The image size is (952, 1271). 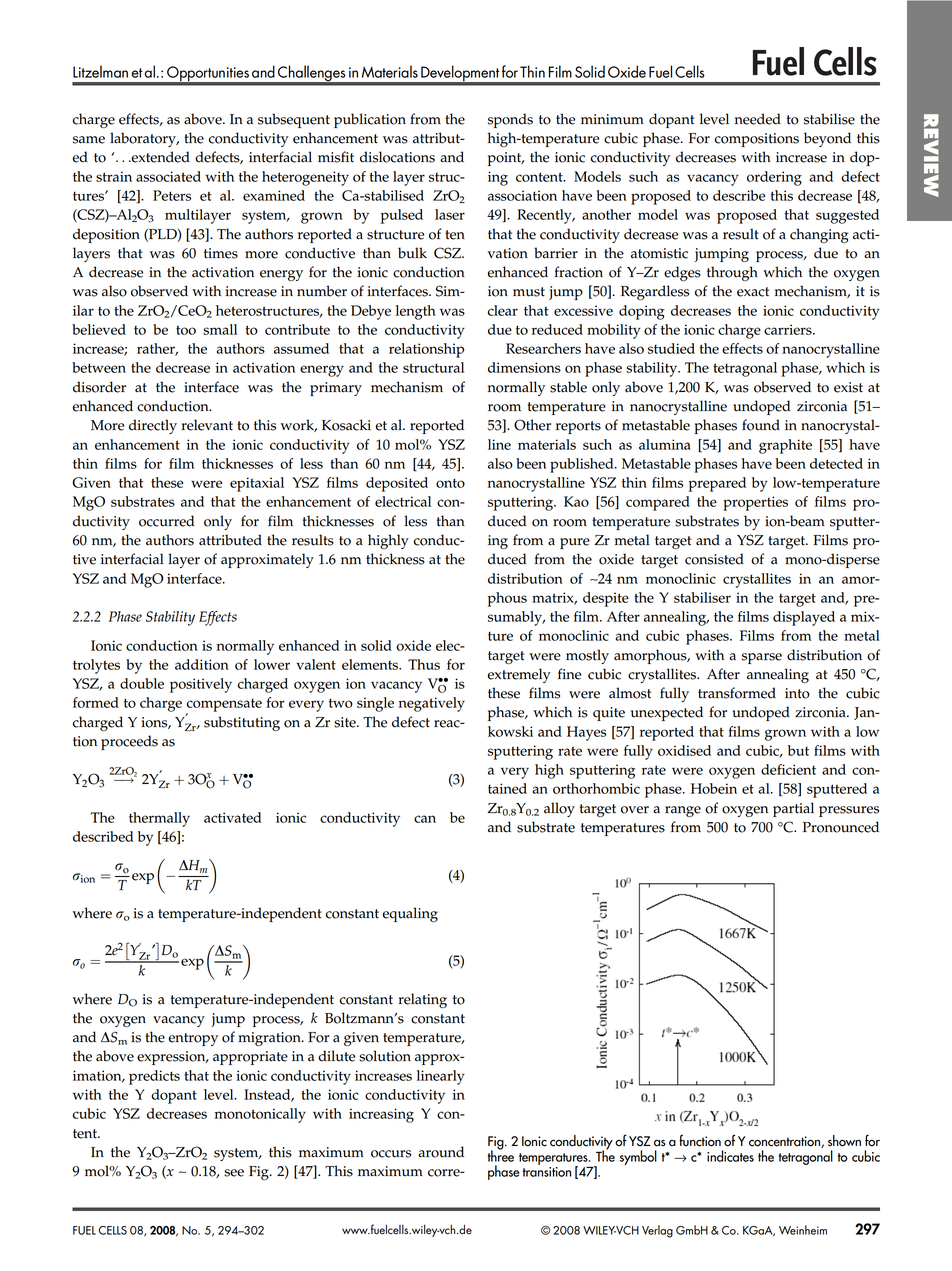 What do you see at coordinates (142, 683) in the page?
I see `double` at bounding box center [142, 683].
